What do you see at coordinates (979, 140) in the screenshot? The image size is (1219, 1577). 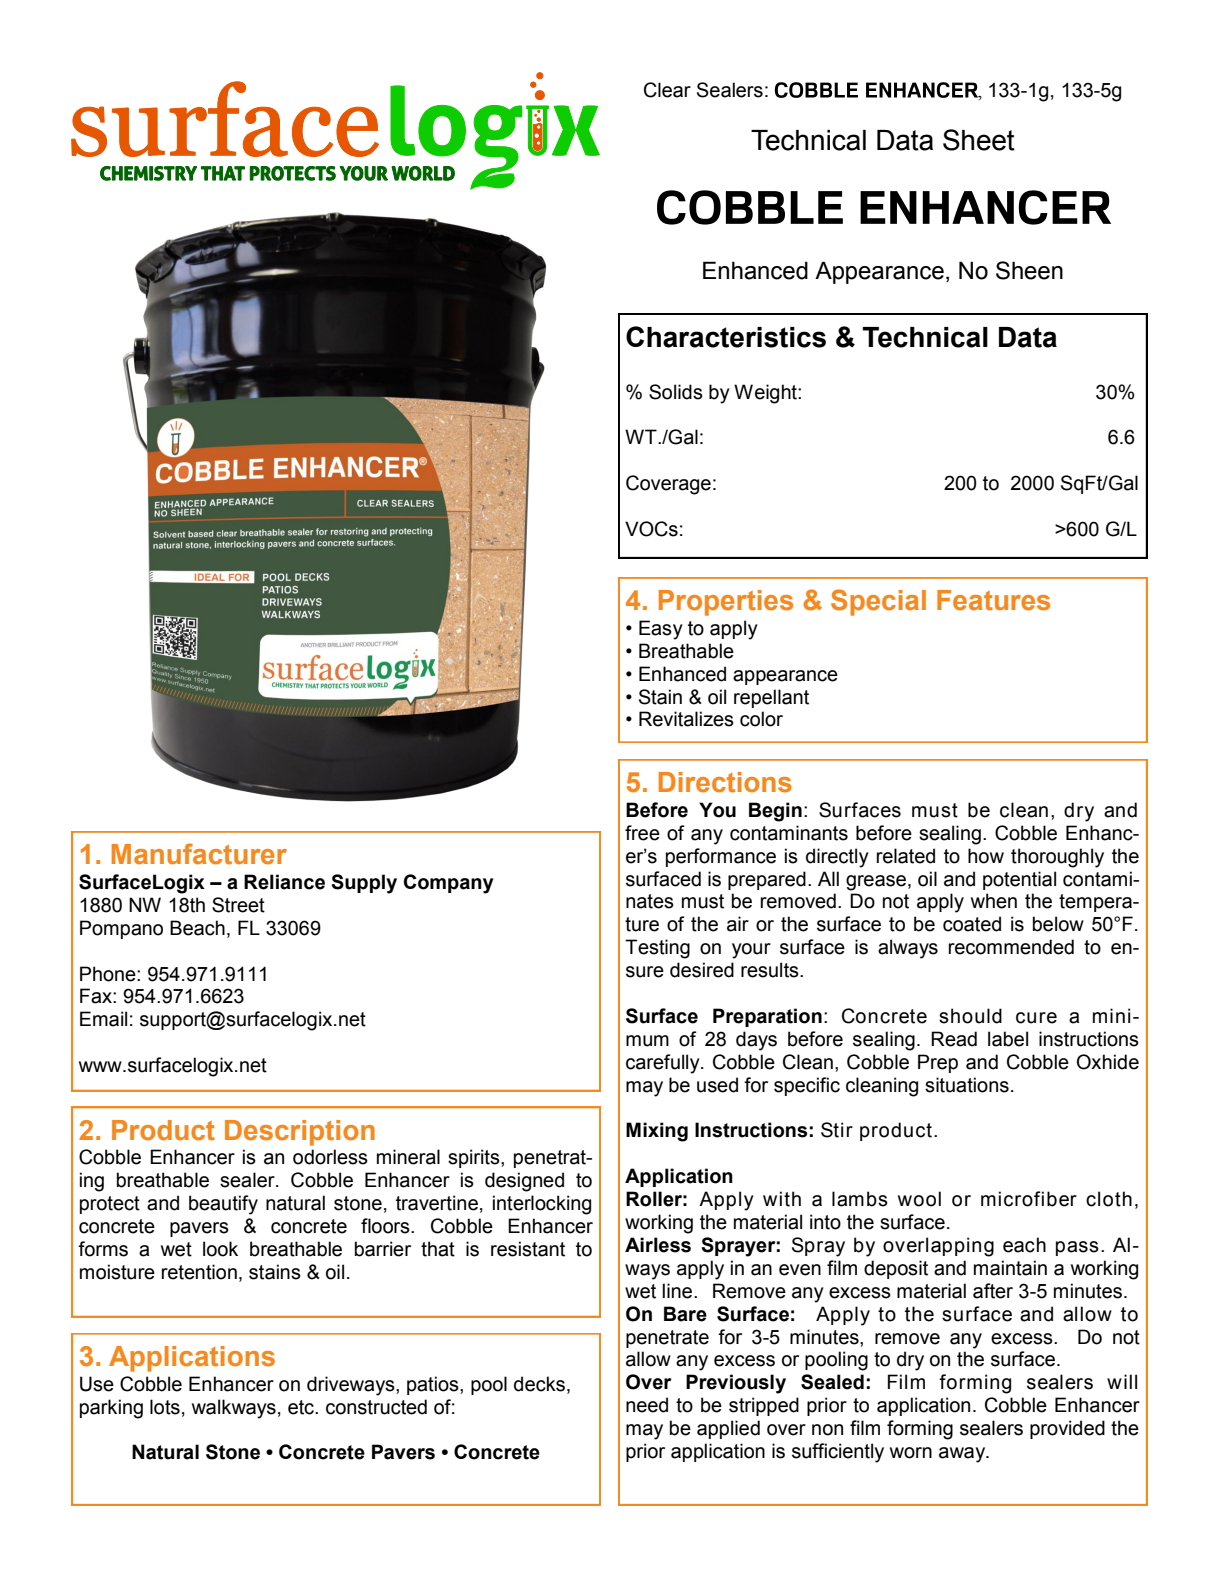 I see `Sheet` at bounding box center [979, 140].
